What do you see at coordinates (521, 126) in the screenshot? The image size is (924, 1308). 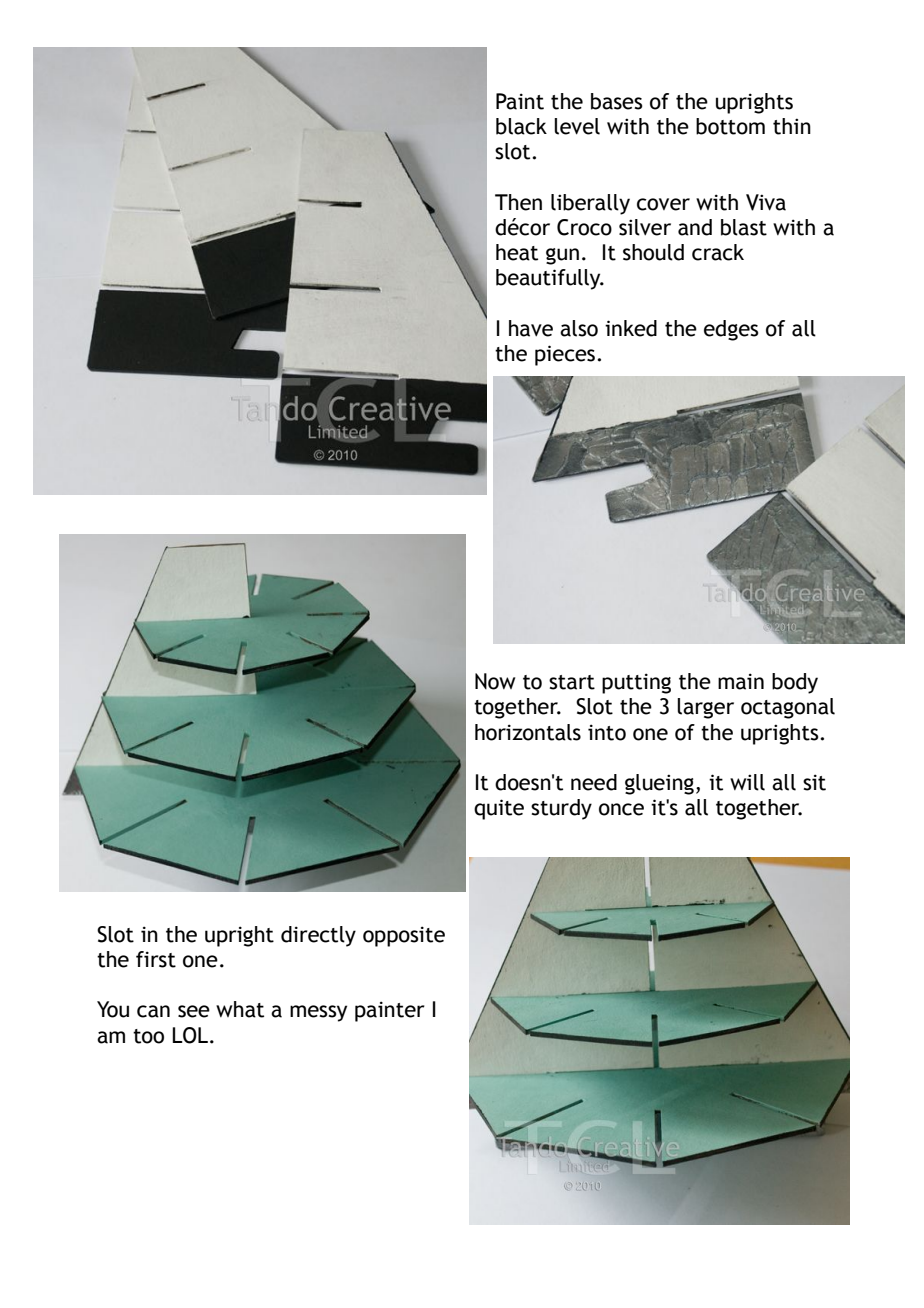 I see `black` at bounding box center [521, 126].
